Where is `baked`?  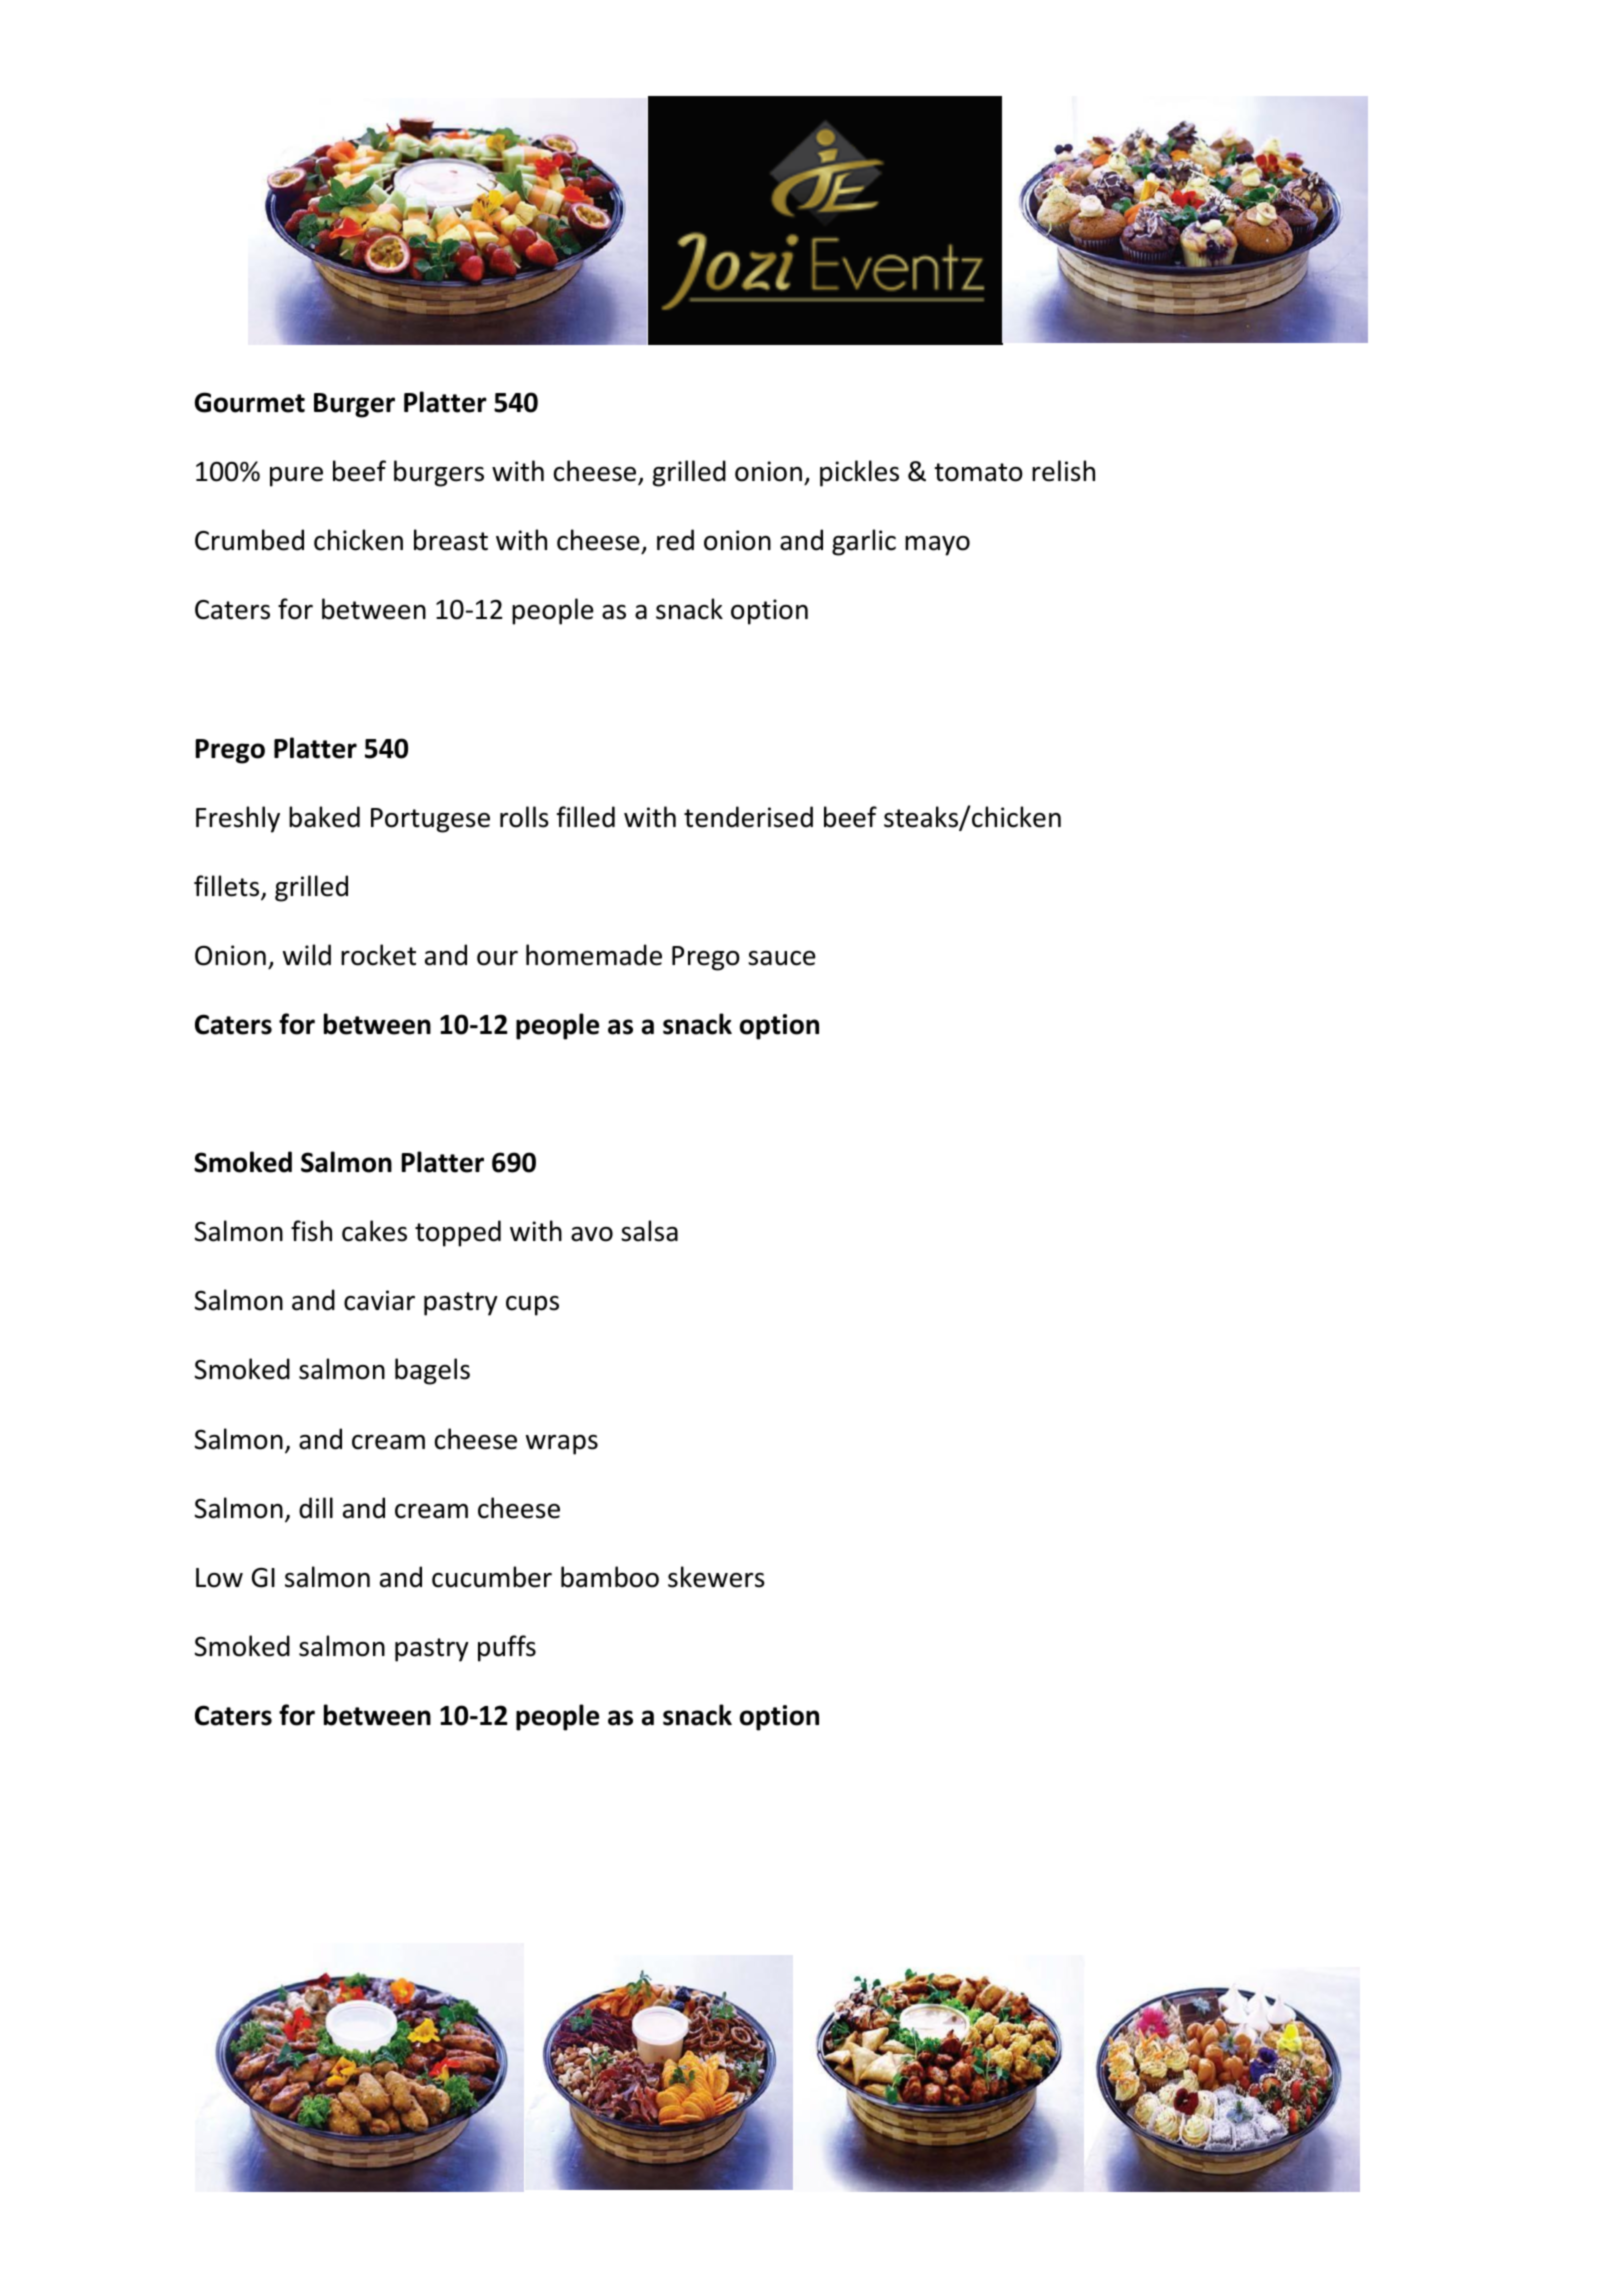 baked is located at coordinates (324, 817).
